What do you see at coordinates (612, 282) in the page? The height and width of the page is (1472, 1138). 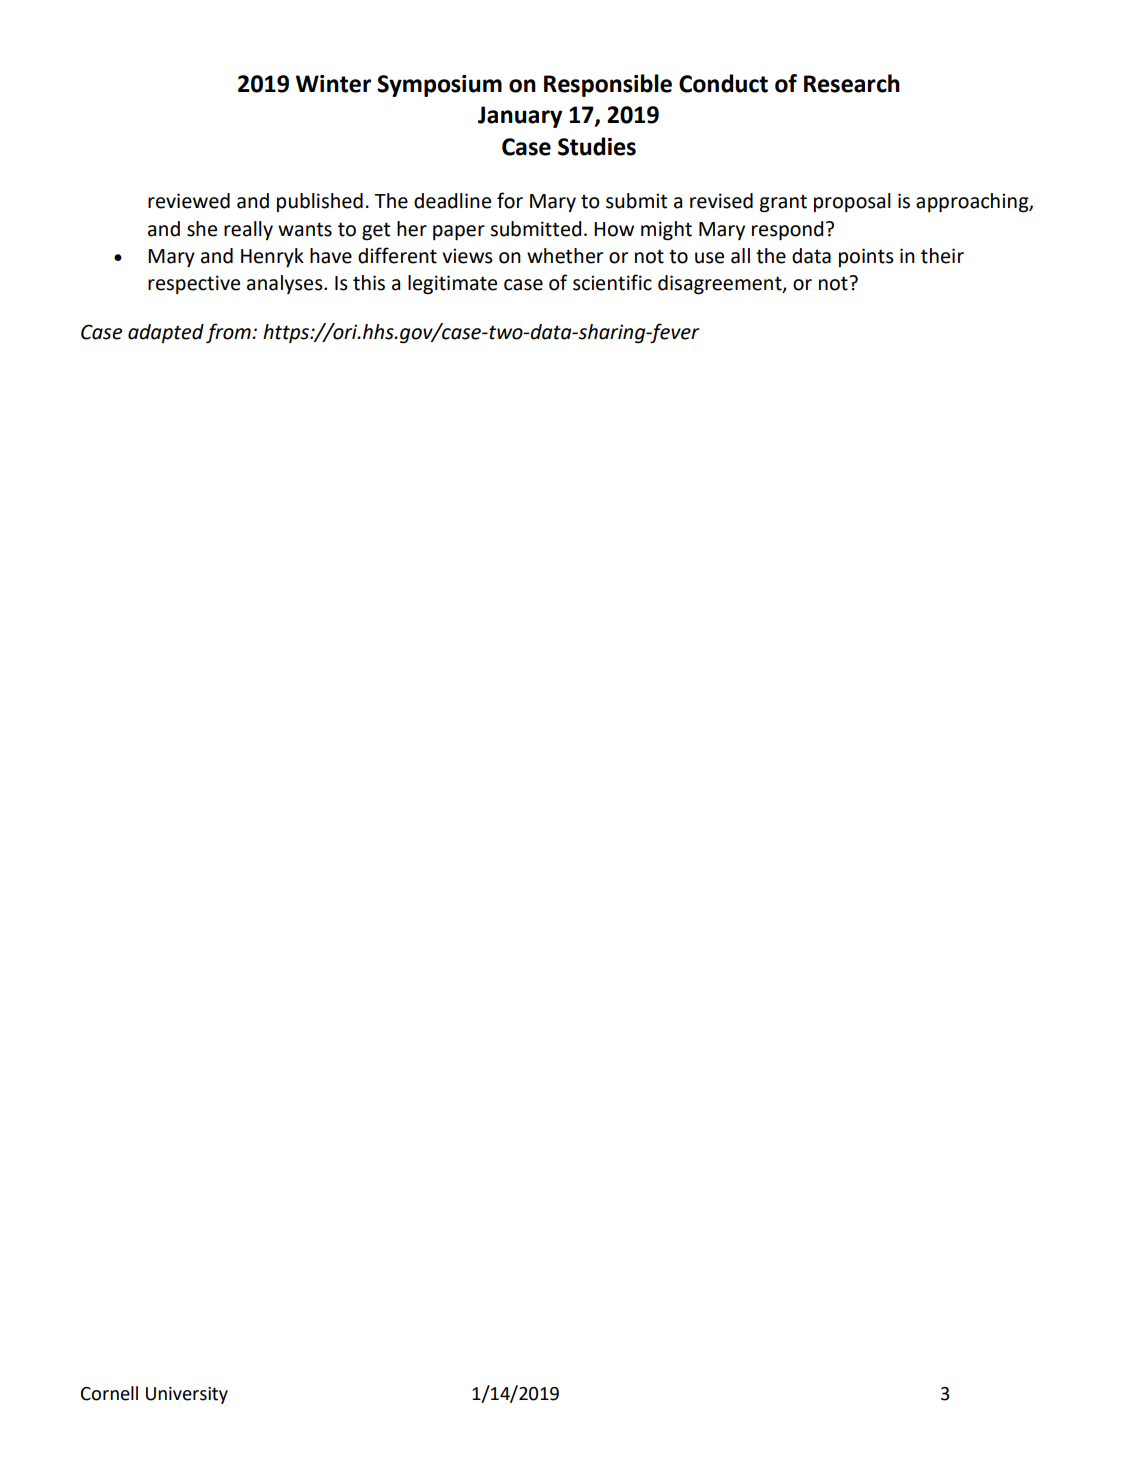 I see `scientific` at bounding box center [612, 282].
